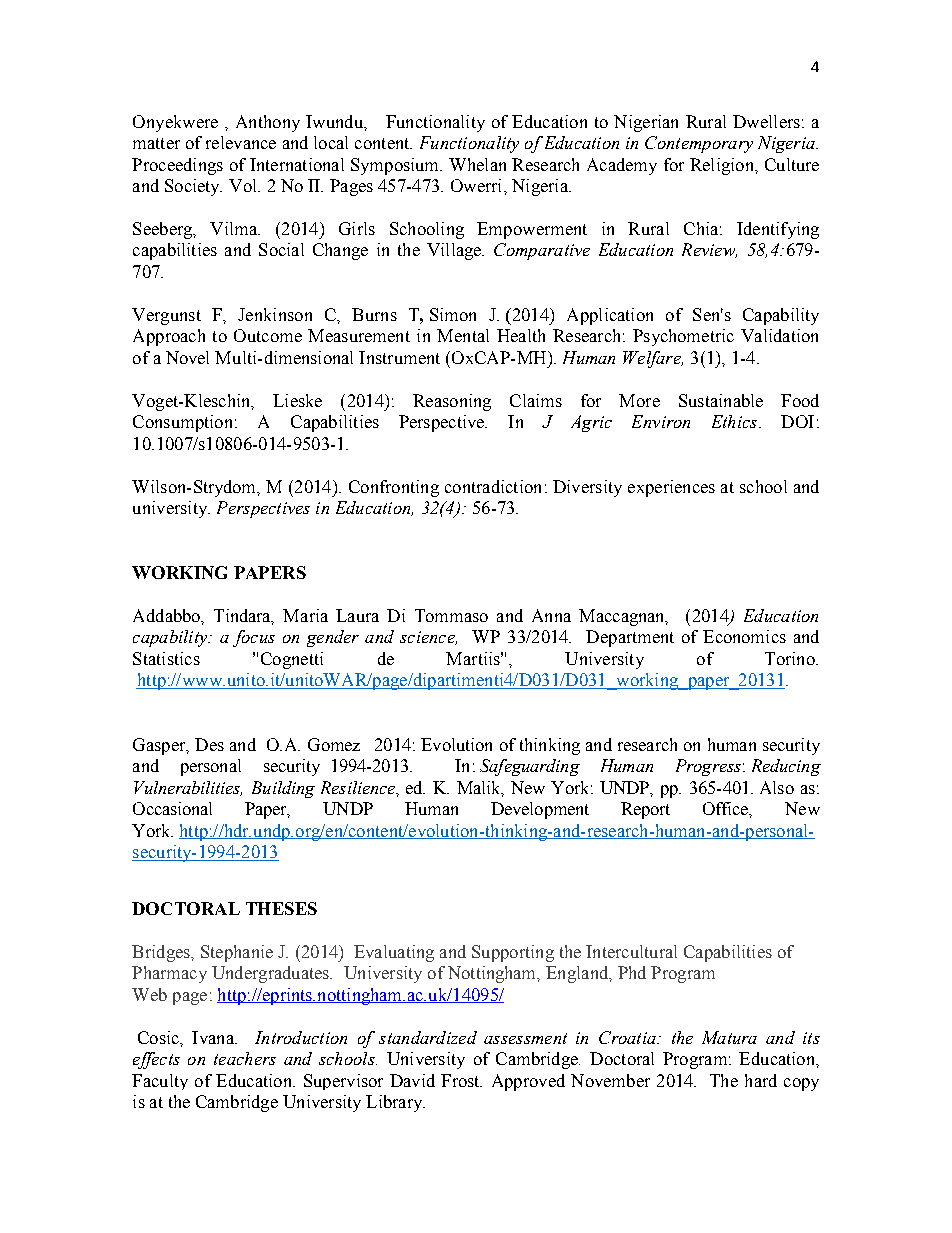  Describe the element at coordinates (254, 638) in the page. I see `focus` at that location.
